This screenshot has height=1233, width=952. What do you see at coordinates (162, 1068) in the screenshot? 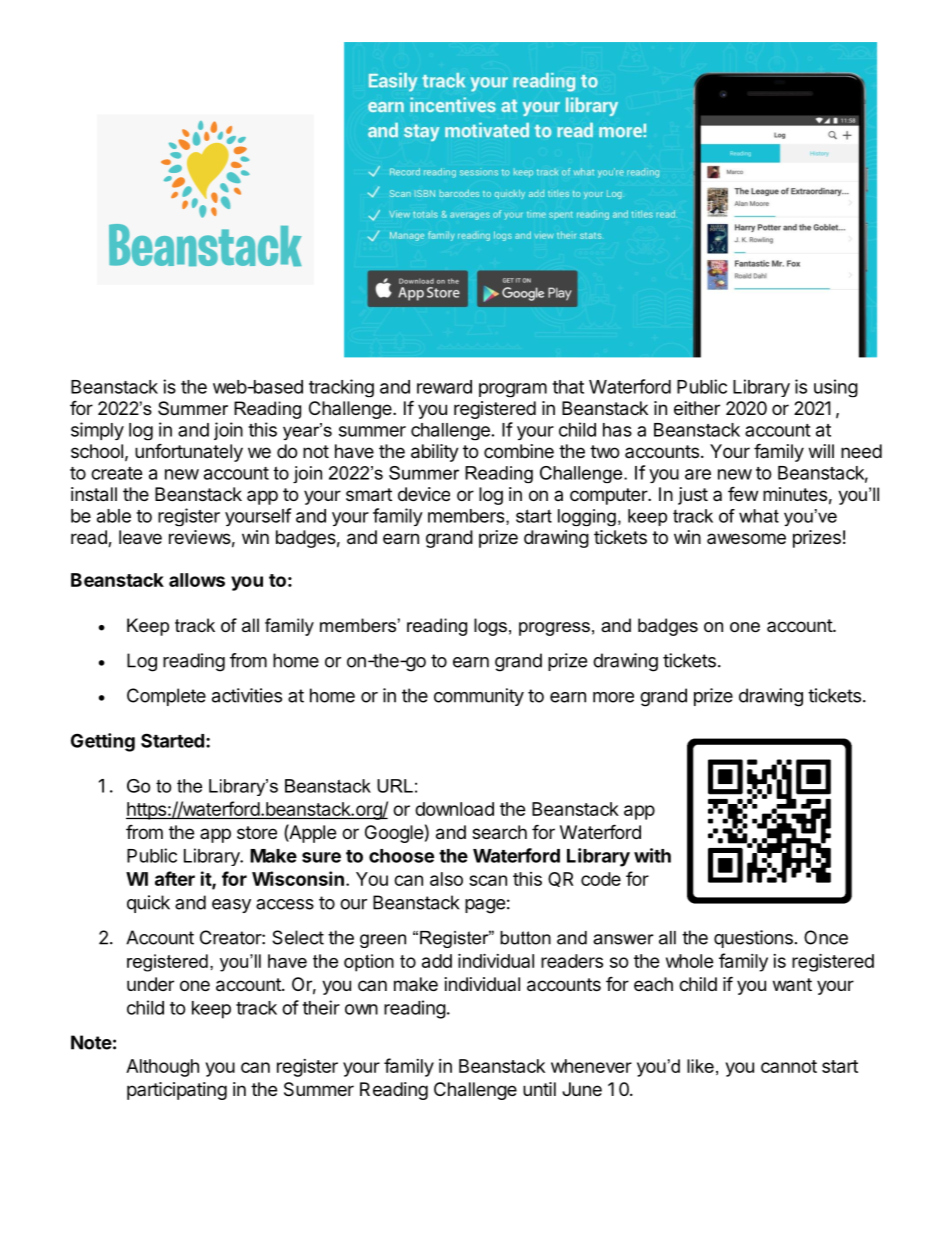
I see `Although` at bounding box center [162, 1068].
